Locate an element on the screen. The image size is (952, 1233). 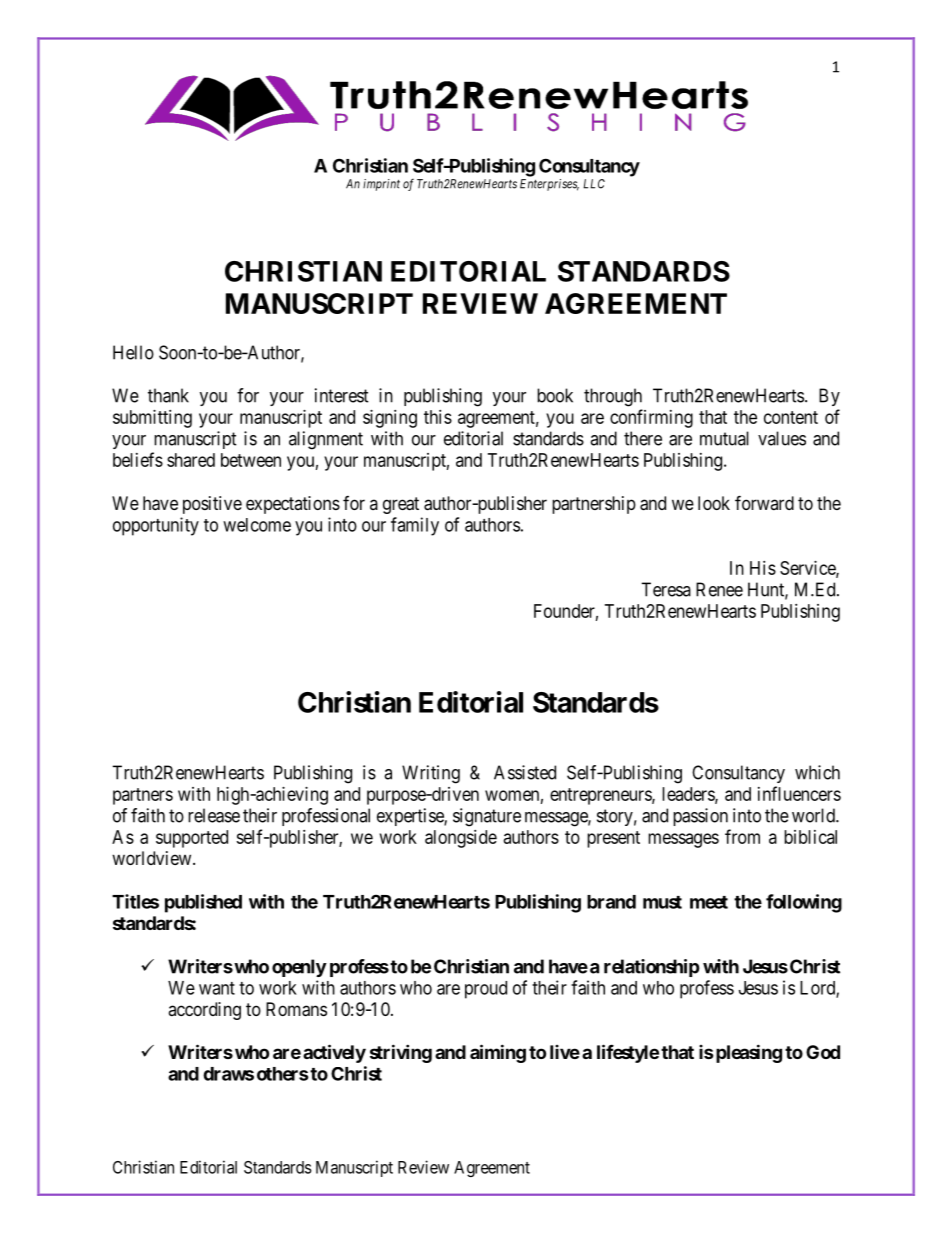
release is located at coordinates (214, 815).
